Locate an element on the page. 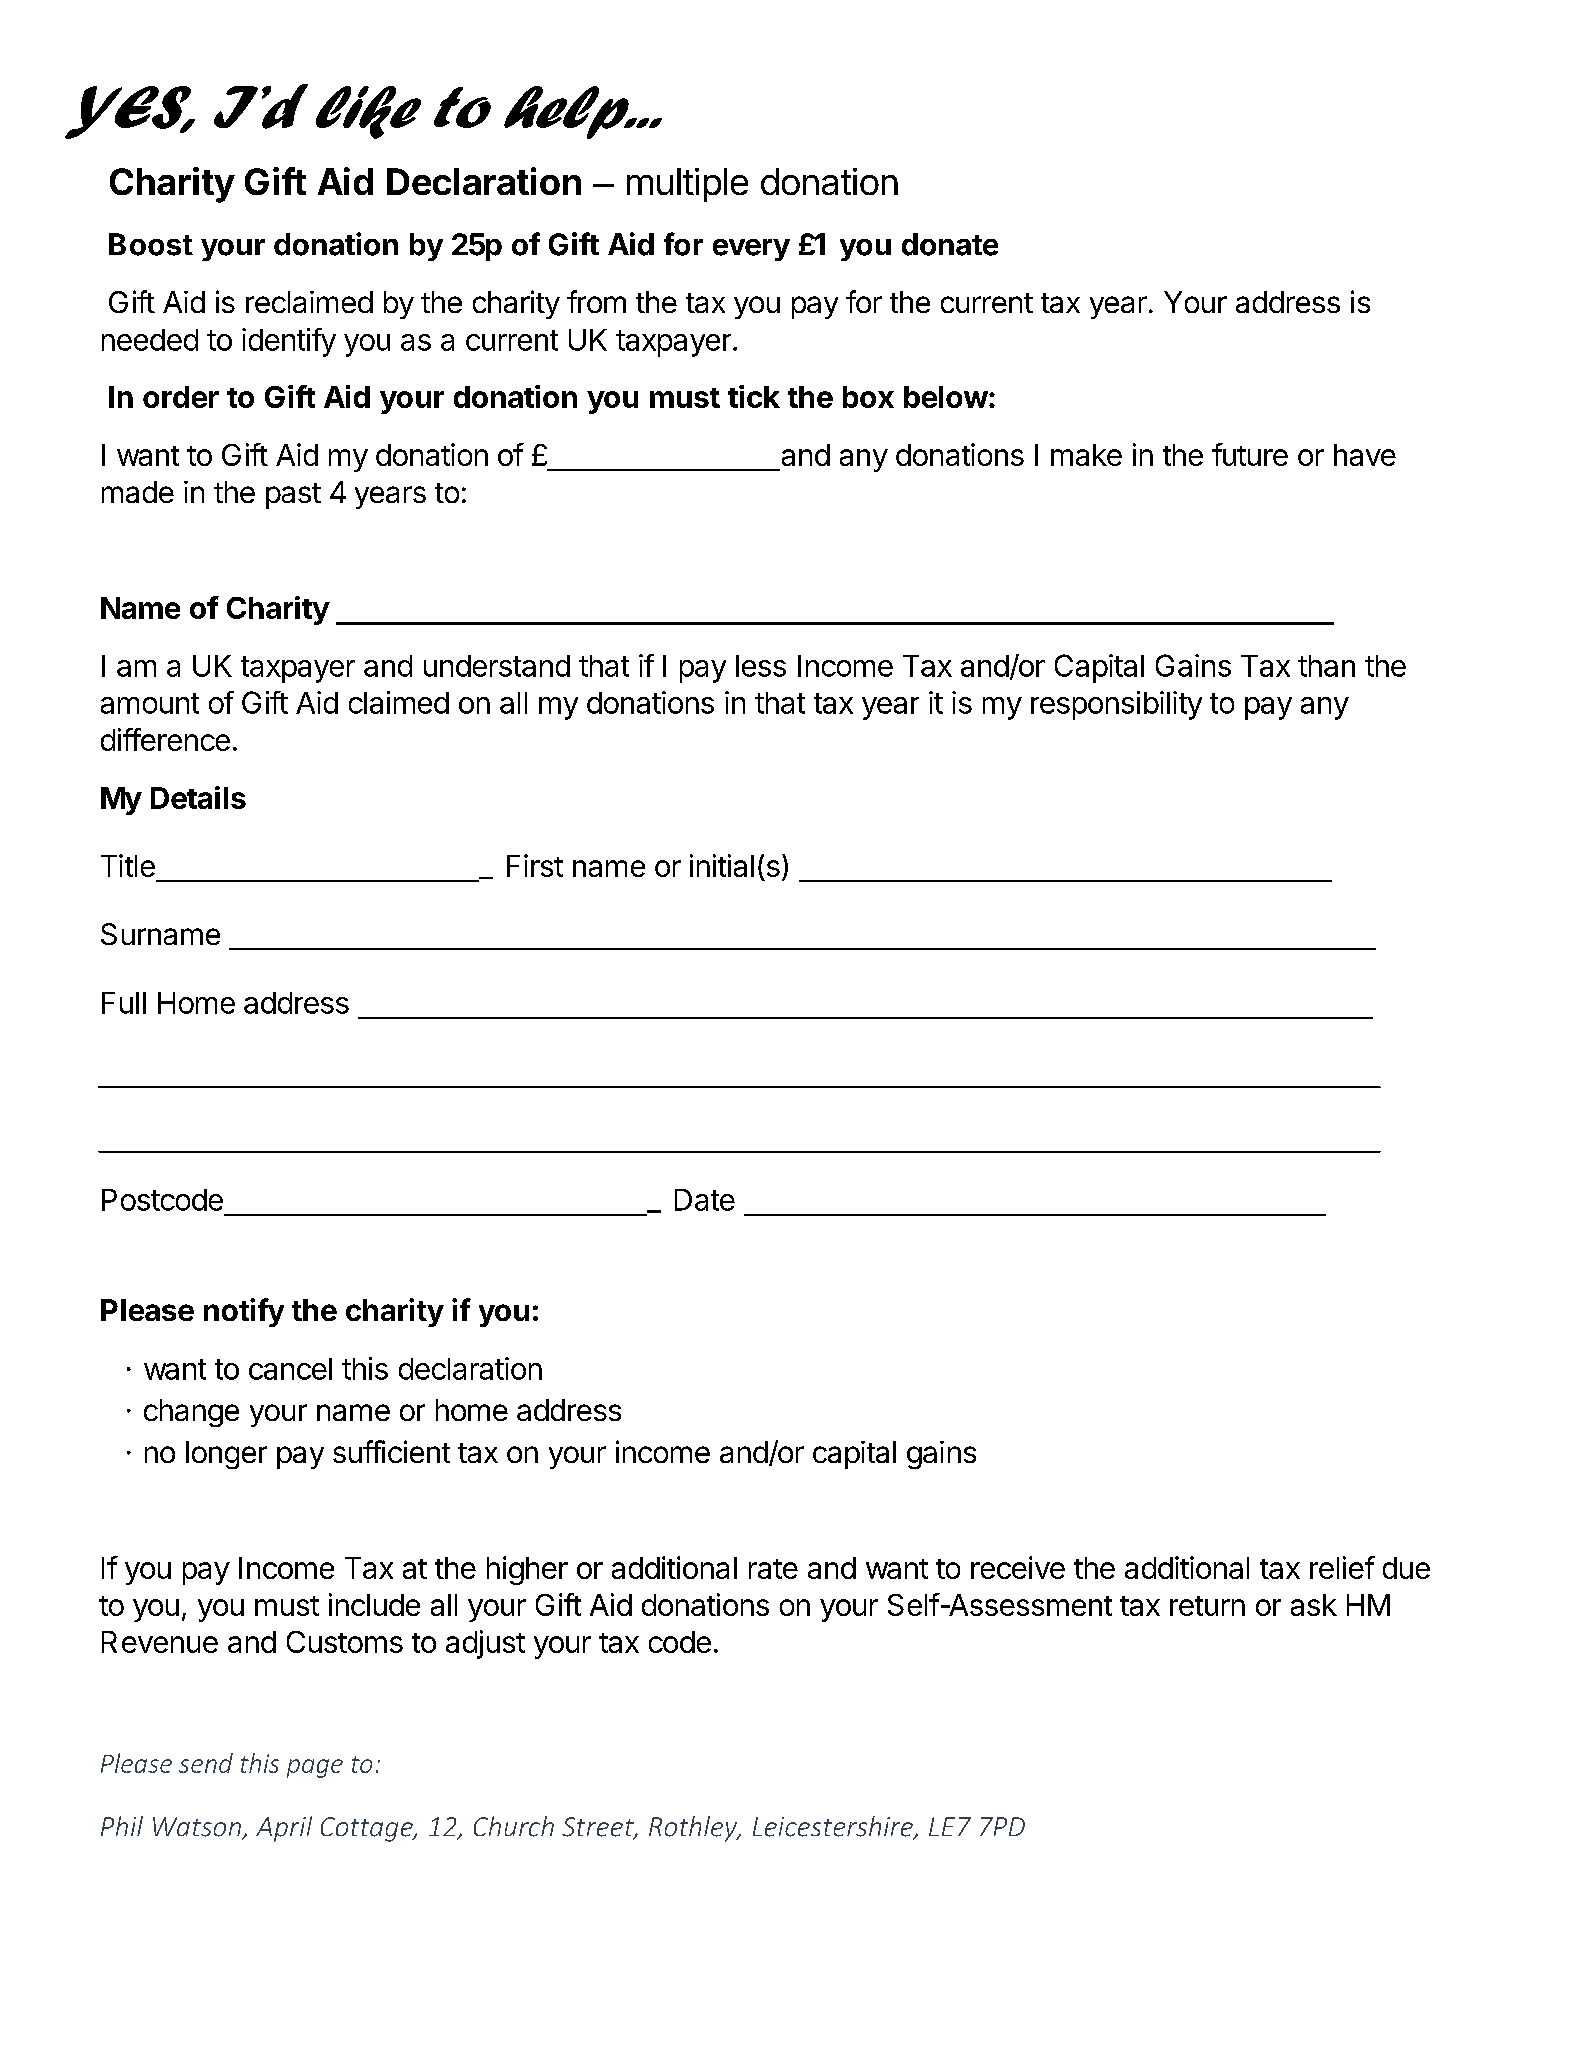 This document has height=2059, width=1591. donate is located at coordinates (950, 244).
